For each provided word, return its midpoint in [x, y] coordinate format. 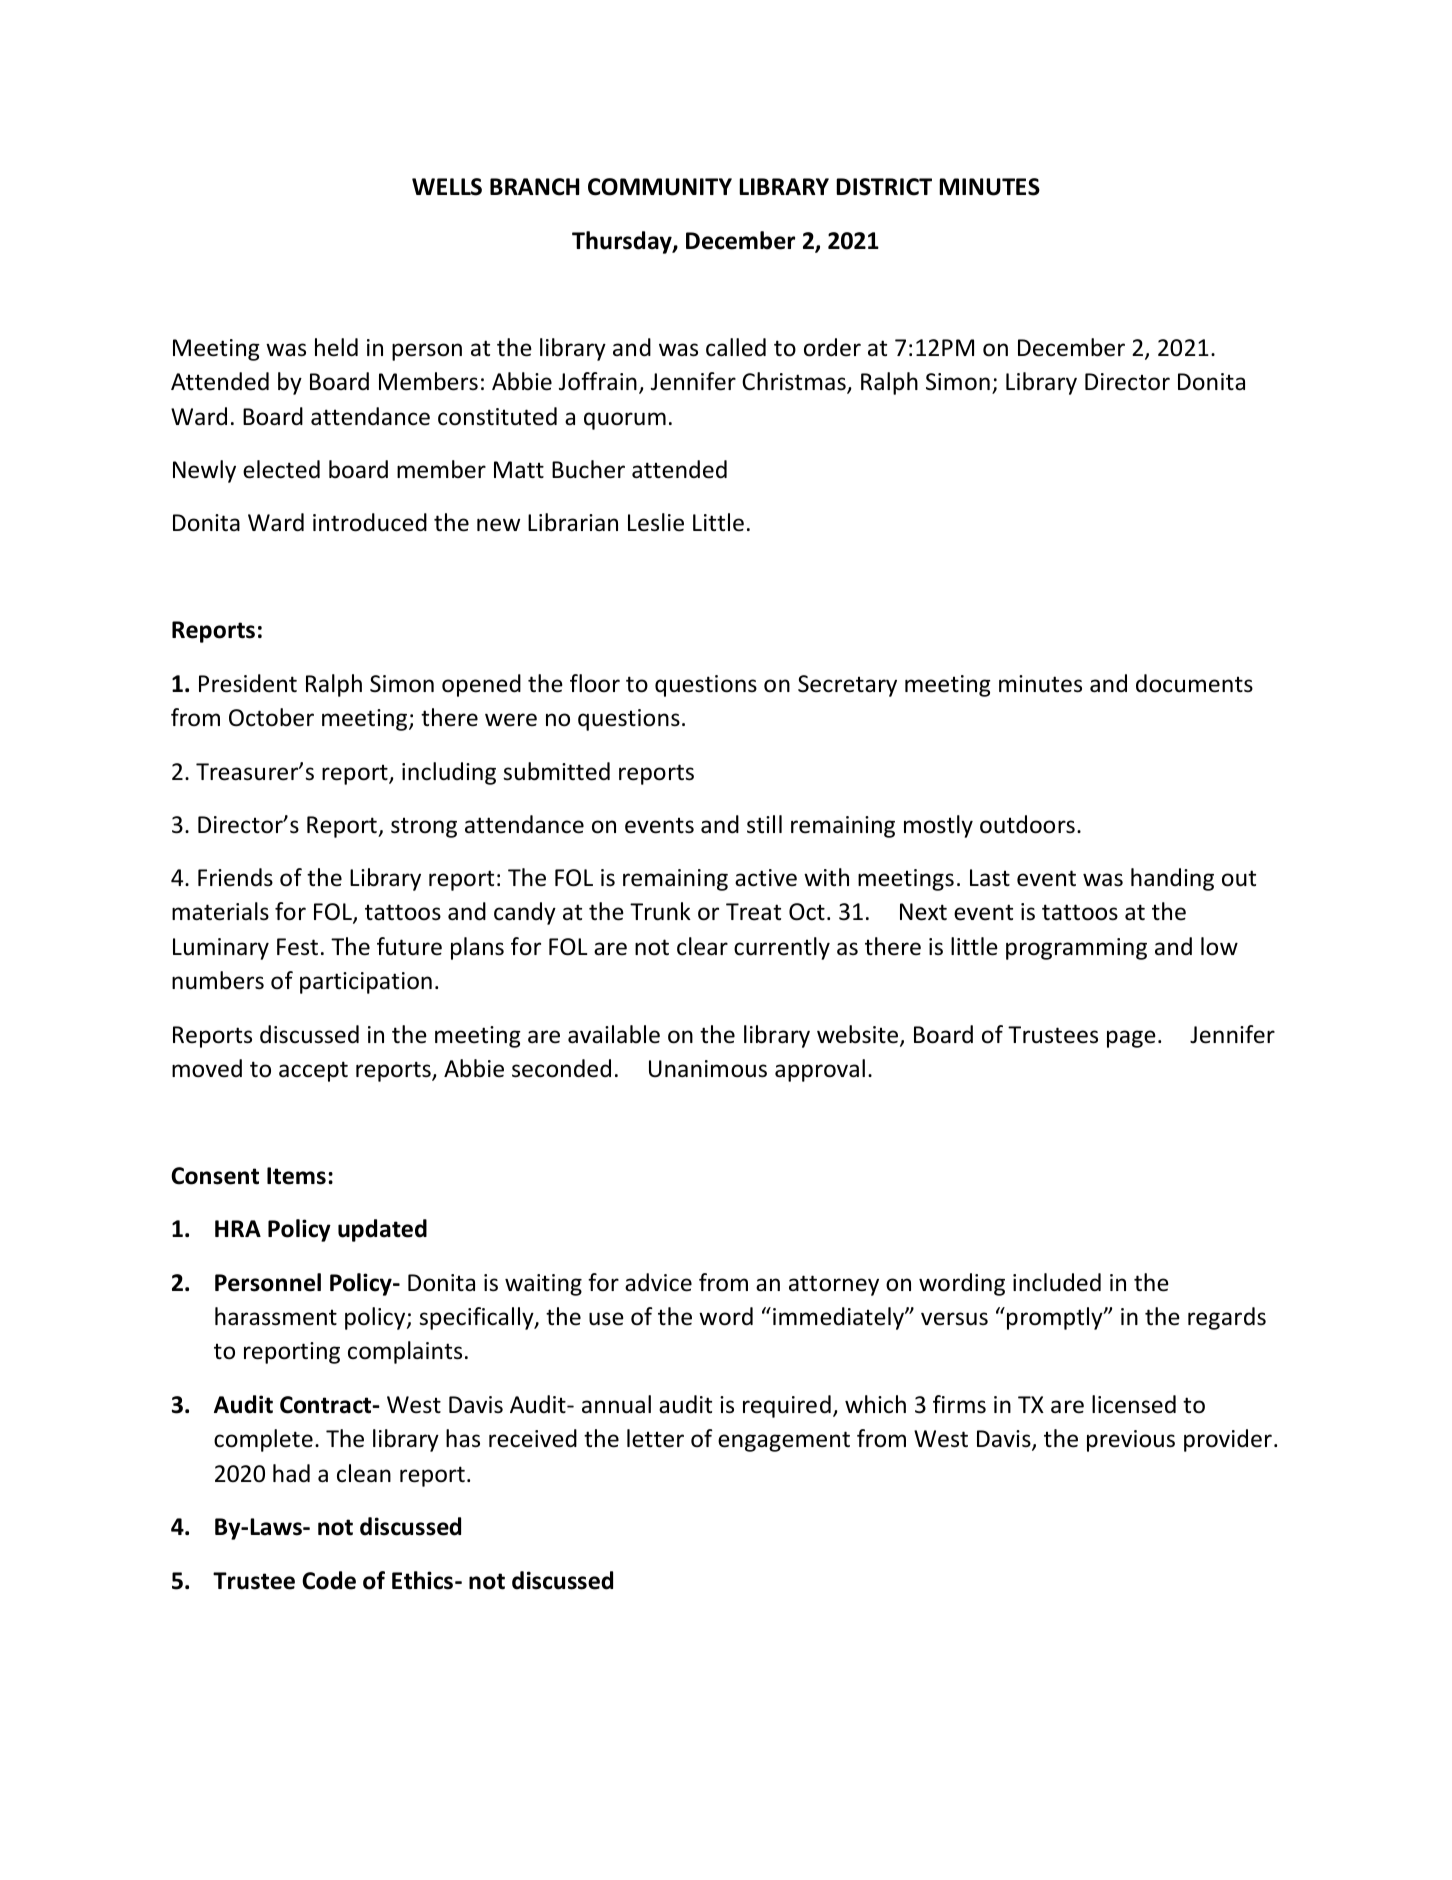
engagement [784, 1441]
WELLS [447, 187]
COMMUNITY [660, 187]
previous [1131, 1441]
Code [329, 1580]
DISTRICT [884, 187]
